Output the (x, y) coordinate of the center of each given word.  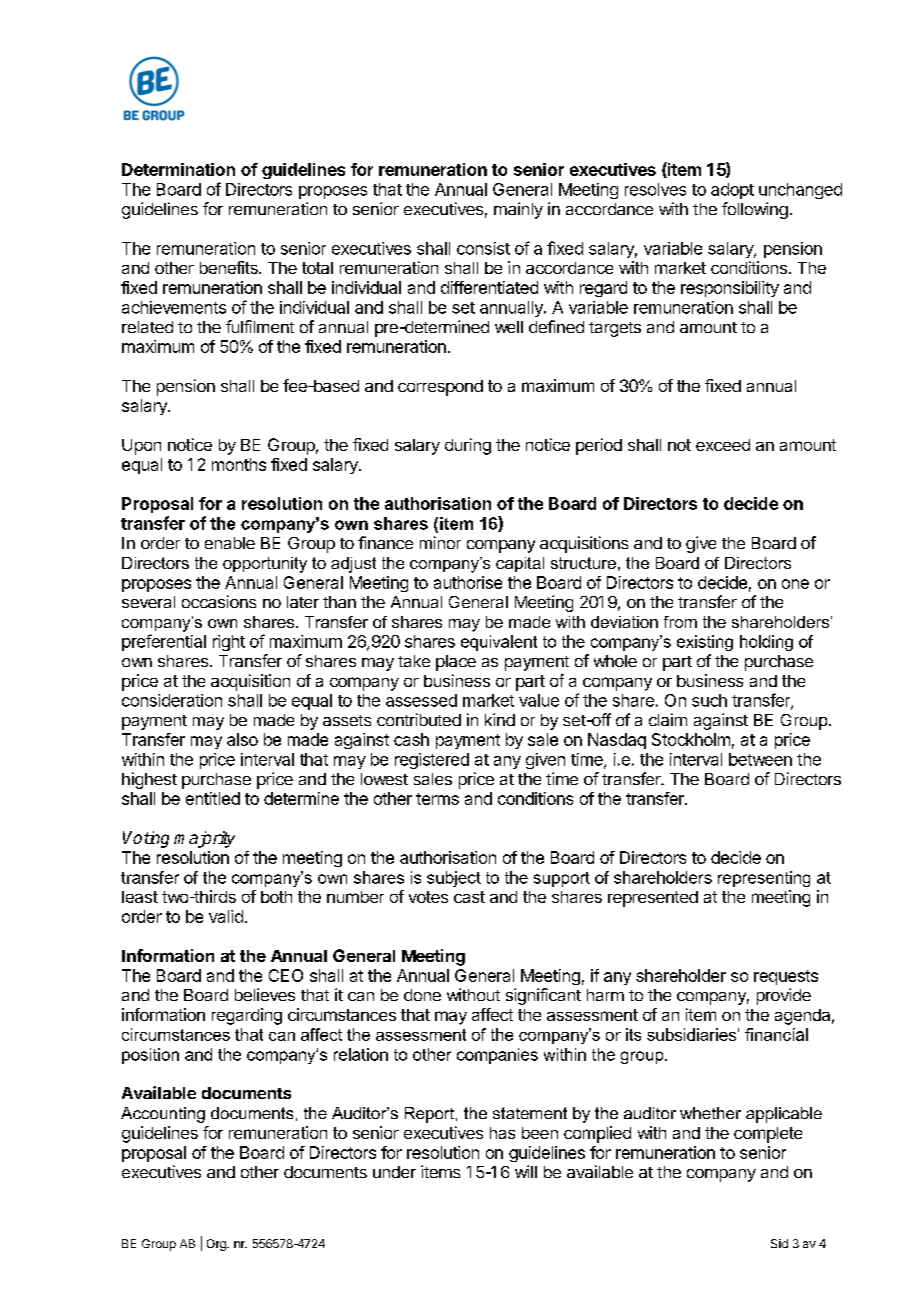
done (422, 995)
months (239, 464)
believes (265, 994)
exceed (723, 445)
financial (776, 1034)
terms (437, 799)
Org (217, 1245)
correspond (440, 388)
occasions (219, 601)
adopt (732, 191)
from (680, 622)
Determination (178, 169)
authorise (468, 582)
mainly (518, 210)
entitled (213, 798)
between (760, 759)
